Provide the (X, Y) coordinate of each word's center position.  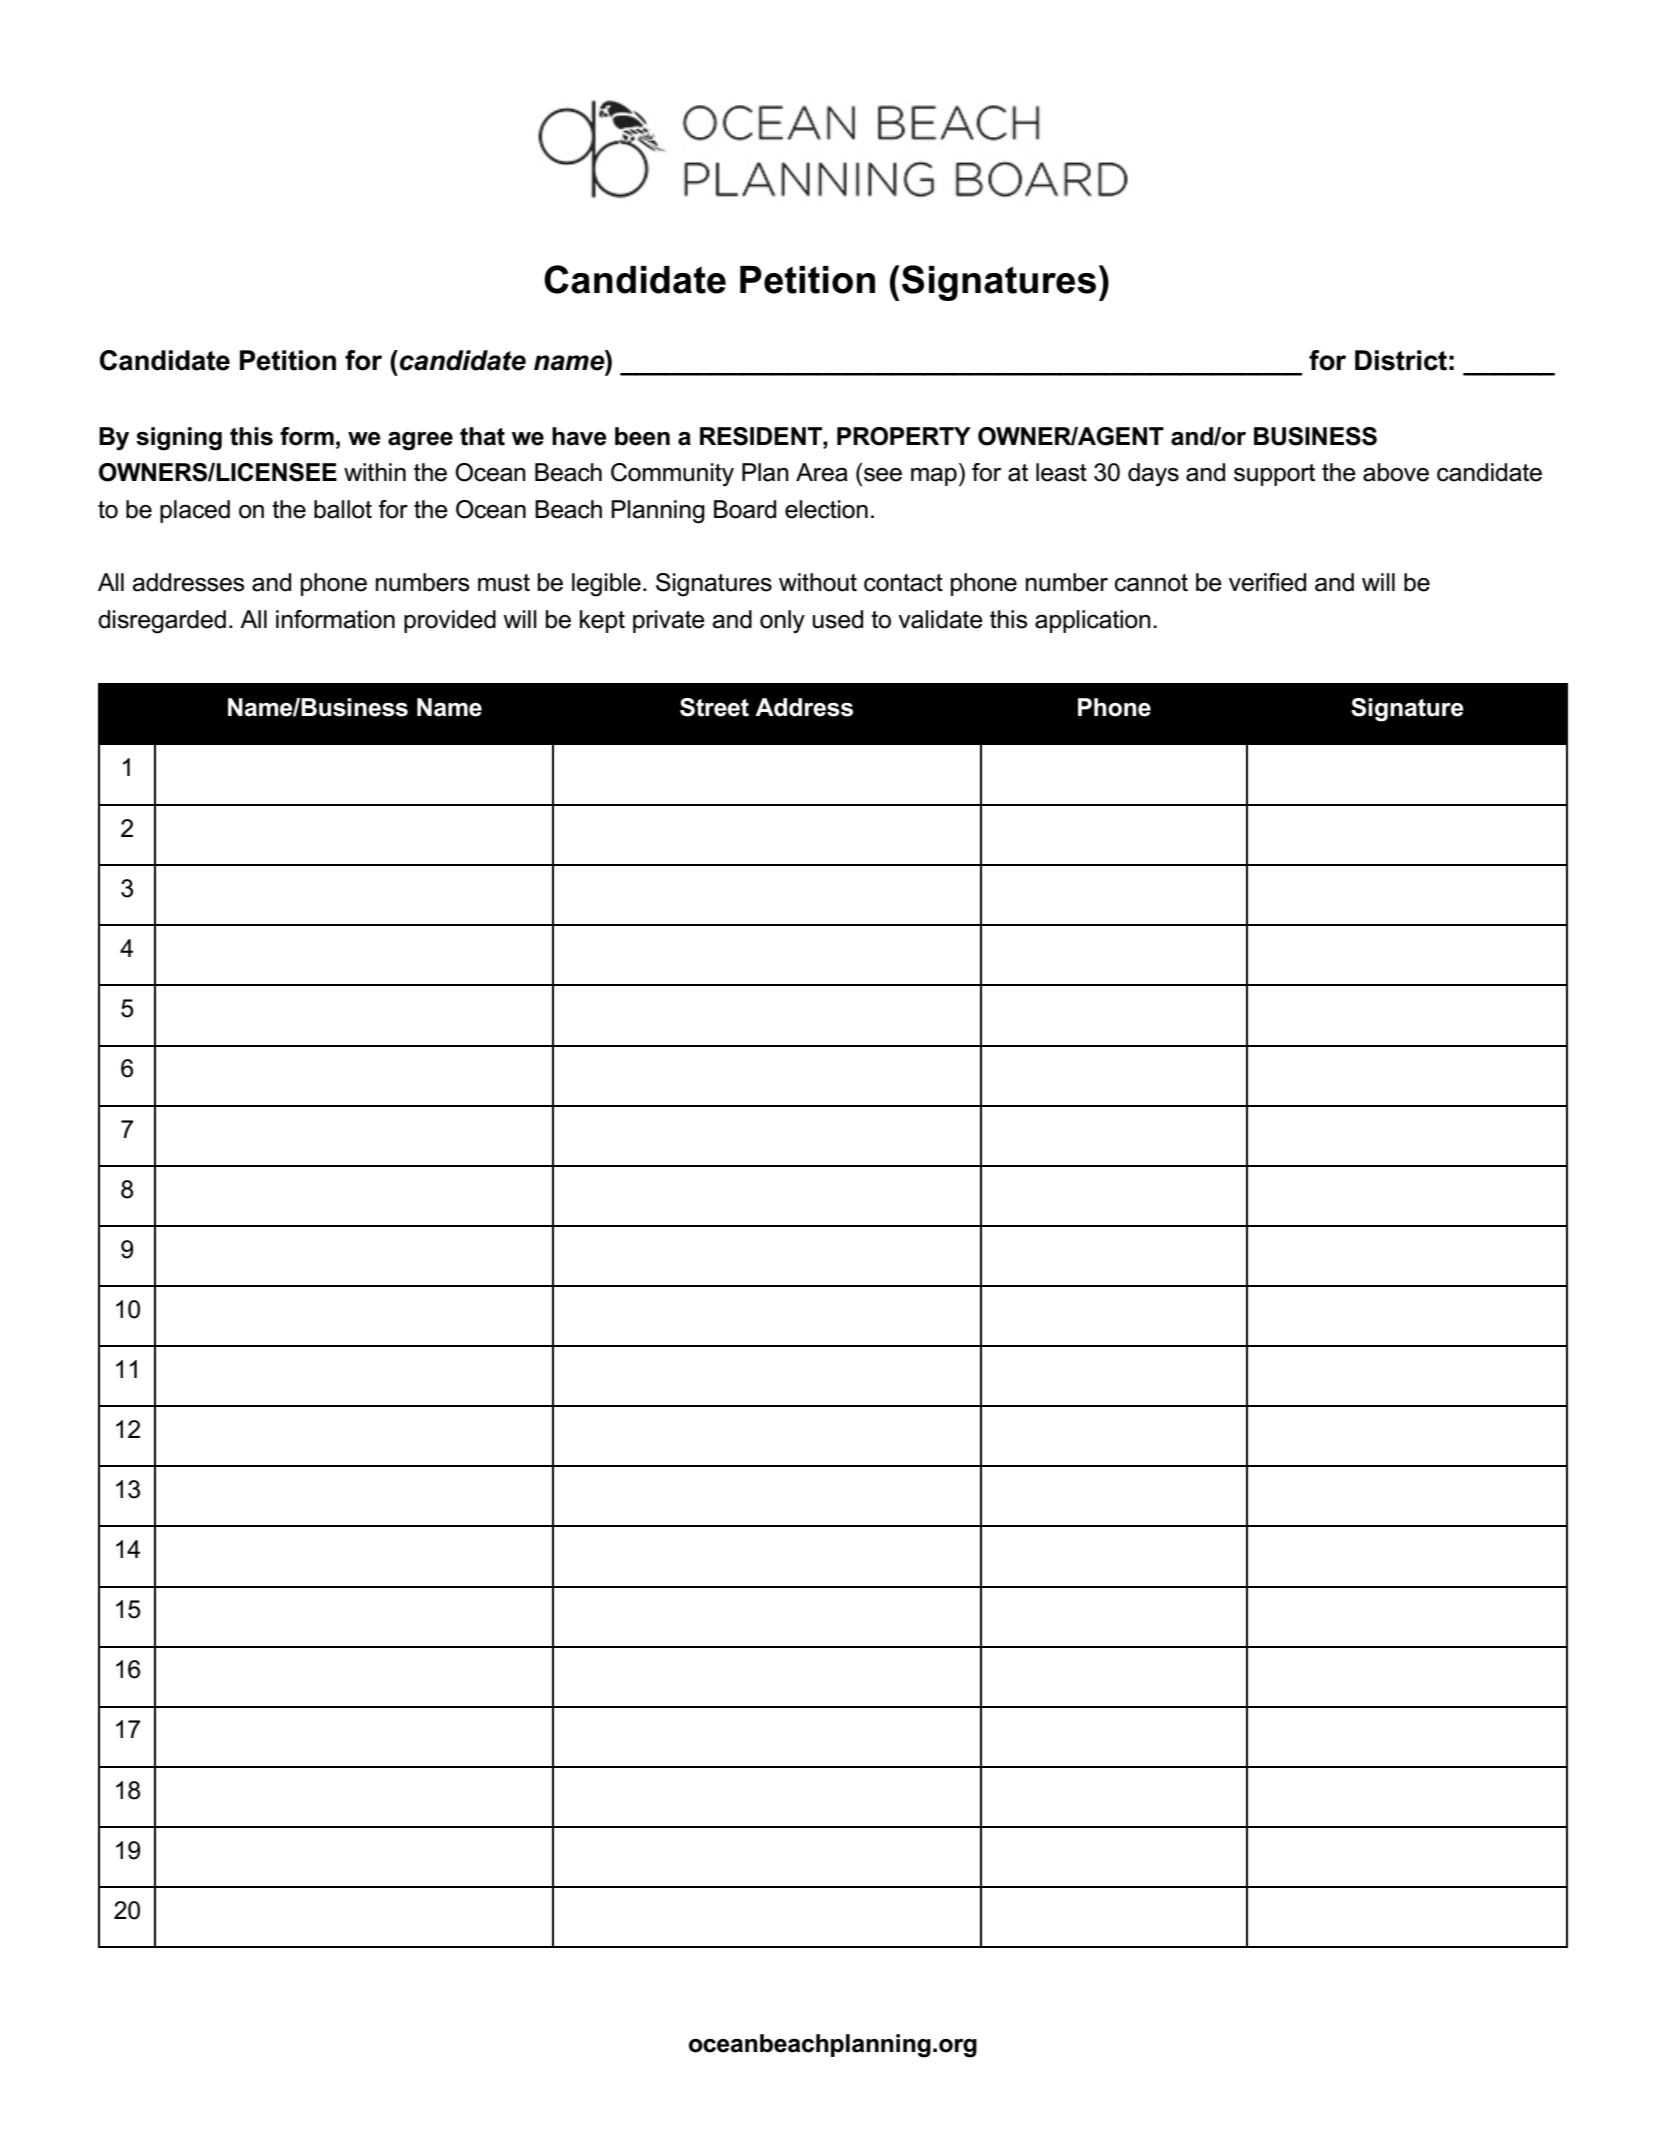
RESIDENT (762, 436)
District (1401, 360)
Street (714, 707)
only (782, 622)
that (482, 436)
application (1093, 621)
